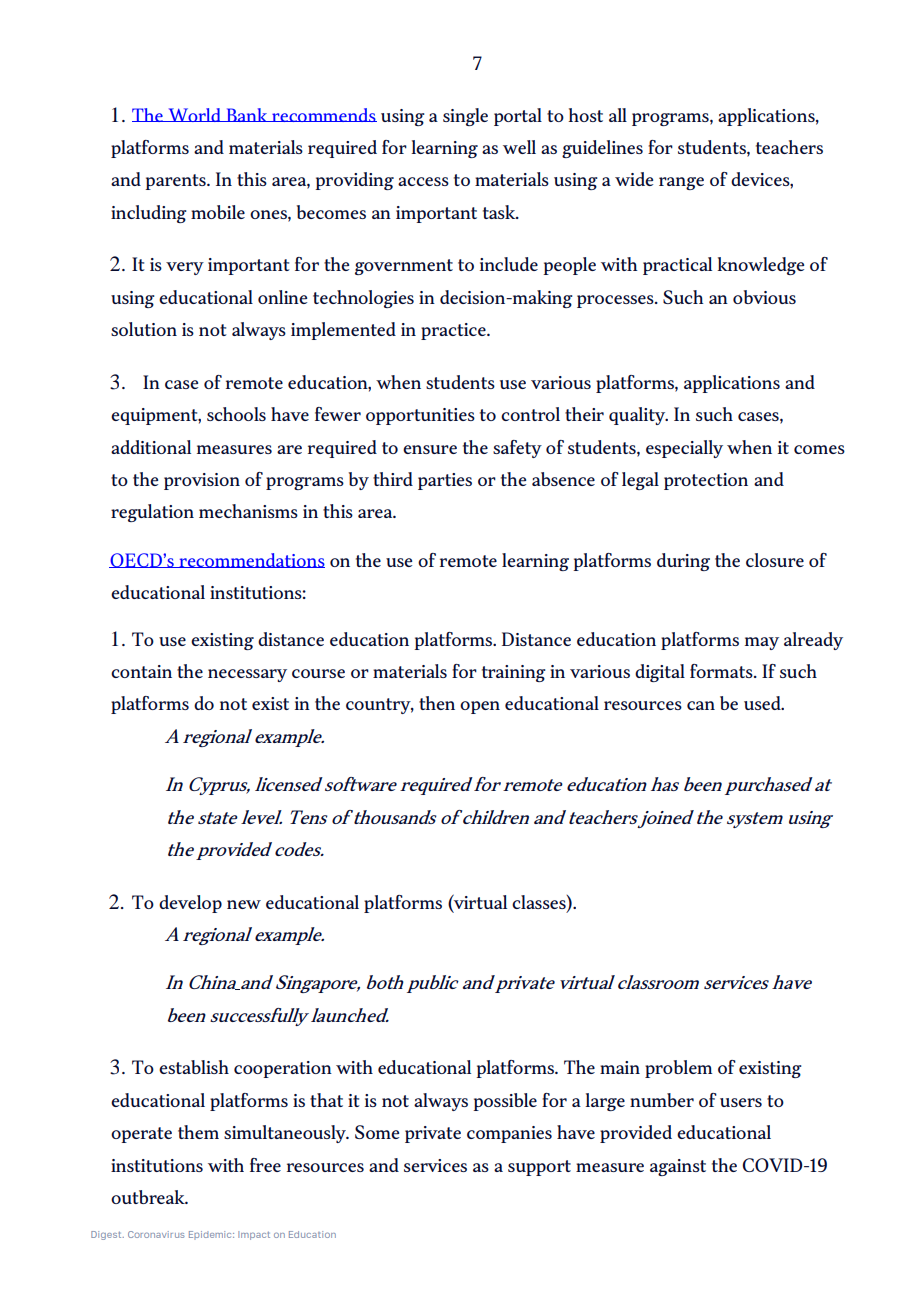 The width and height of the screenshot is (924, 1308). What do you see at coordinates (678, 1069) in the screenshot?
I see `problem` at bounding box center [678, 1069].
